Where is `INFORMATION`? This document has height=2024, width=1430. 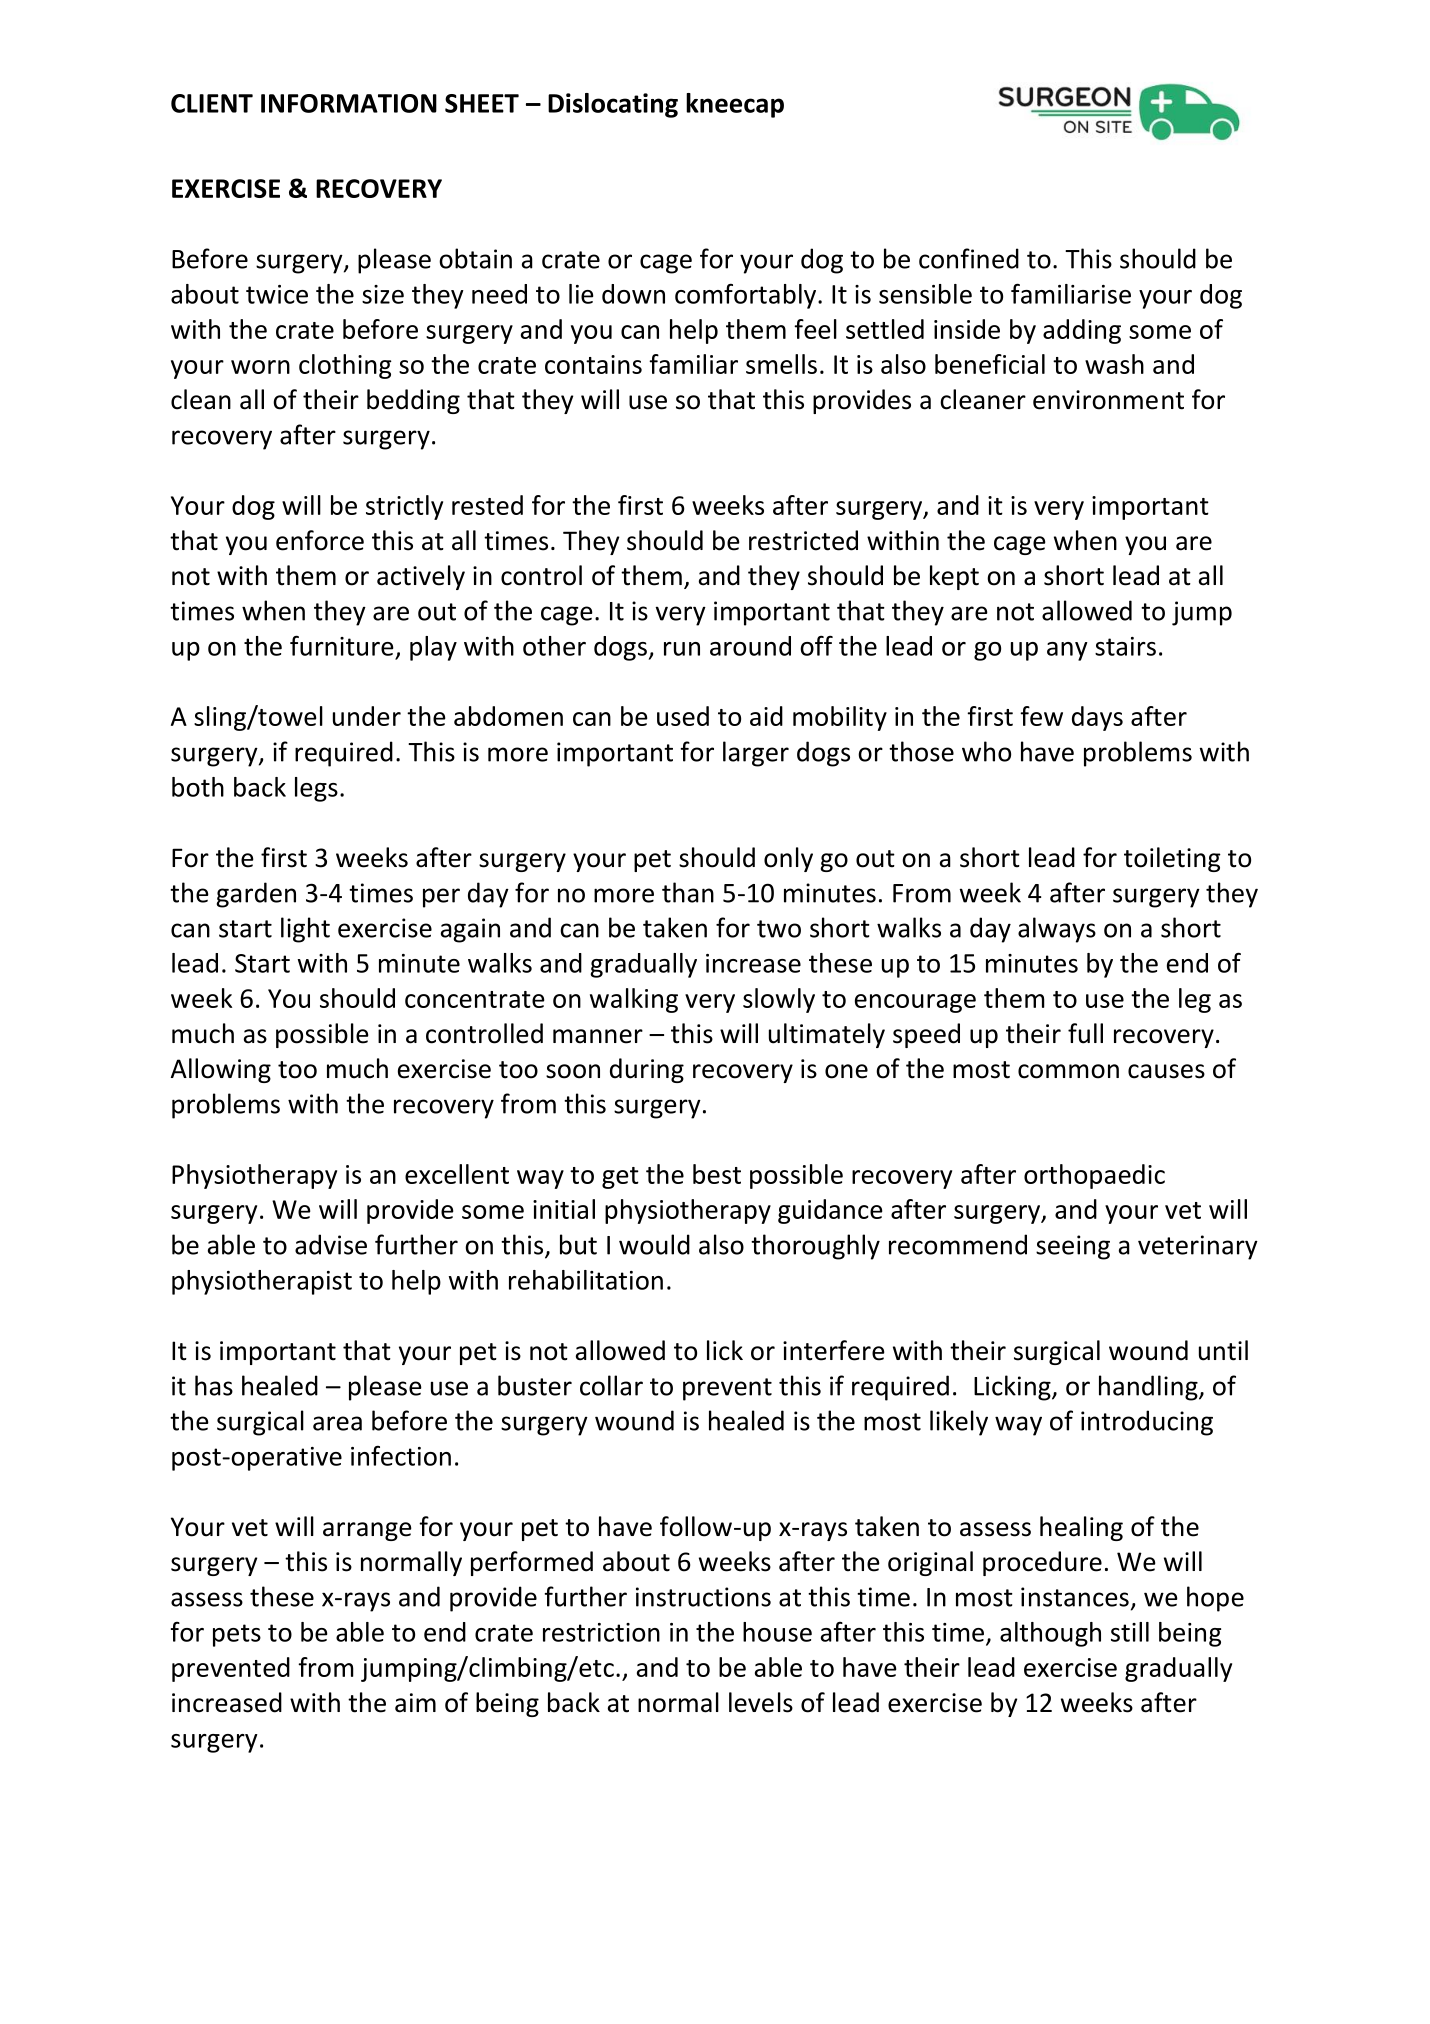
INFORMATION is located at coordinates (349, 103).
